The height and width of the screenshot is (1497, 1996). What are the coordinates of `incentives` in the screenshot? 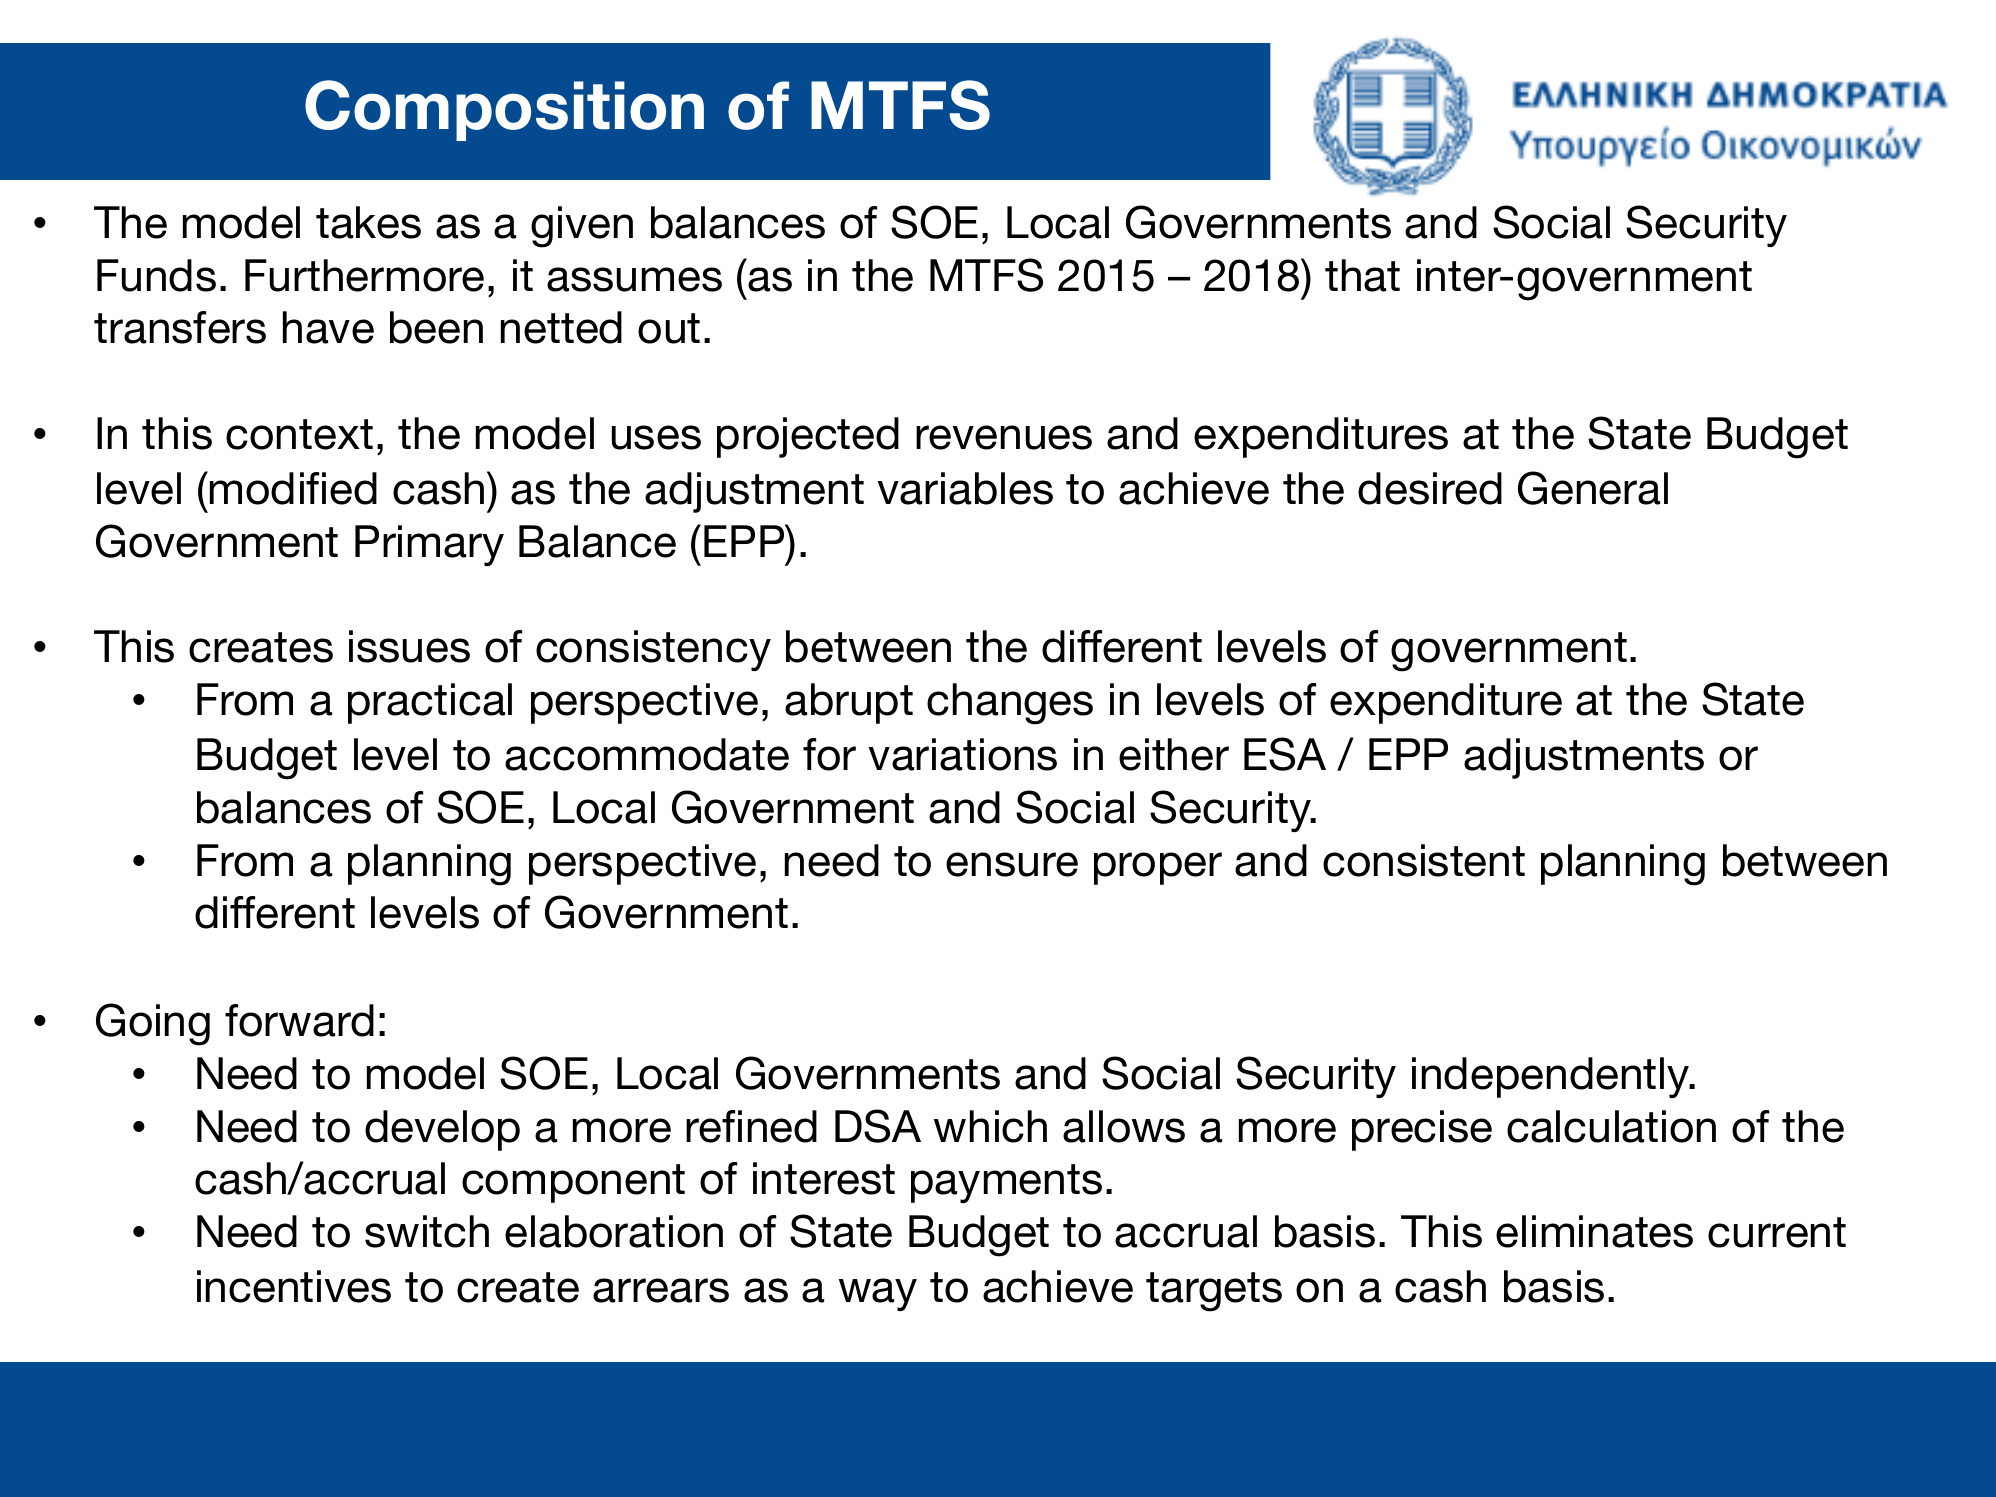 It's located at (294, 1286).
